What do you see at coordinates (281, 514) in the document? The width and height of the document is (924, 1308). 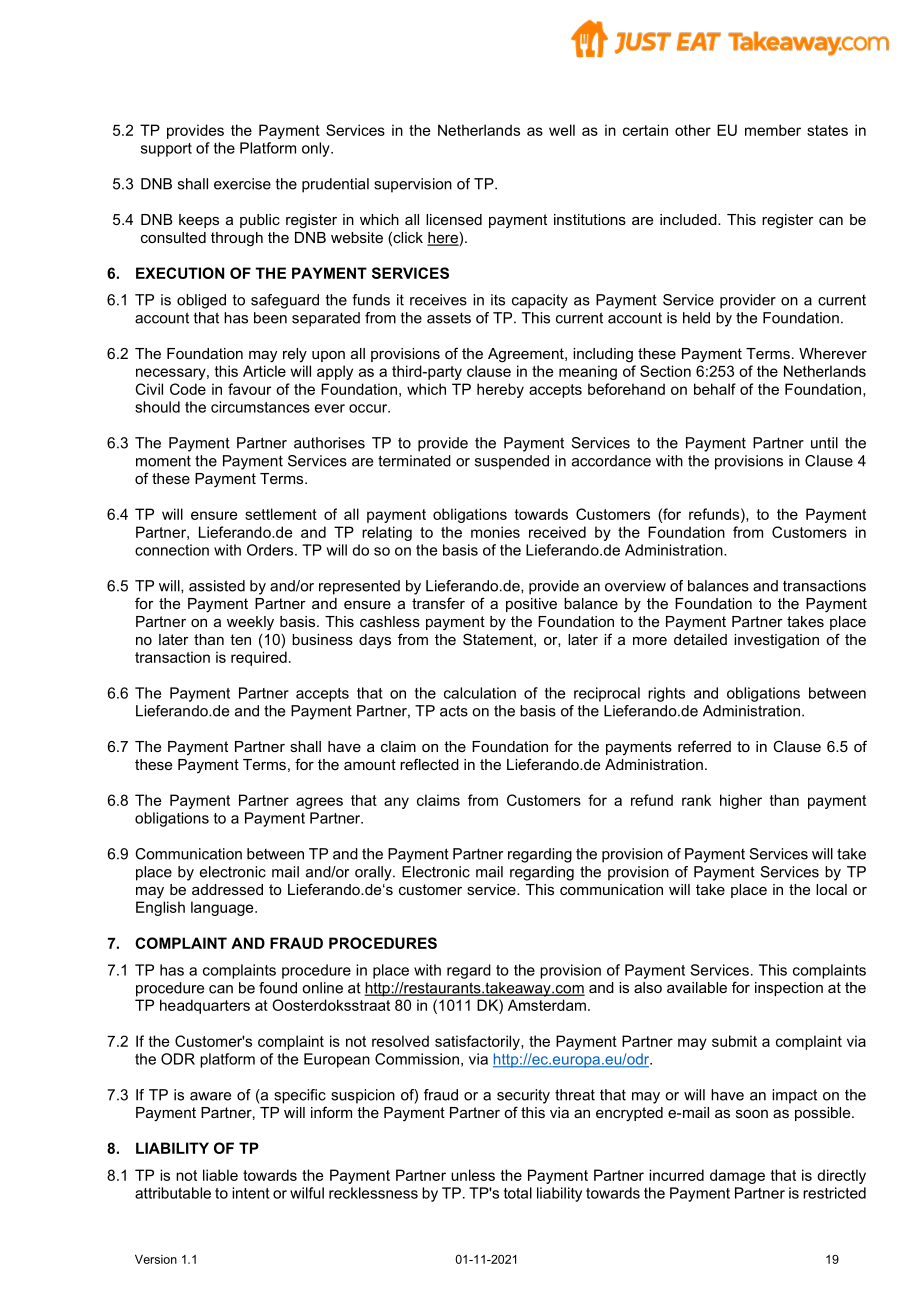 I see `settlement` at bounding box center [281, 514].
